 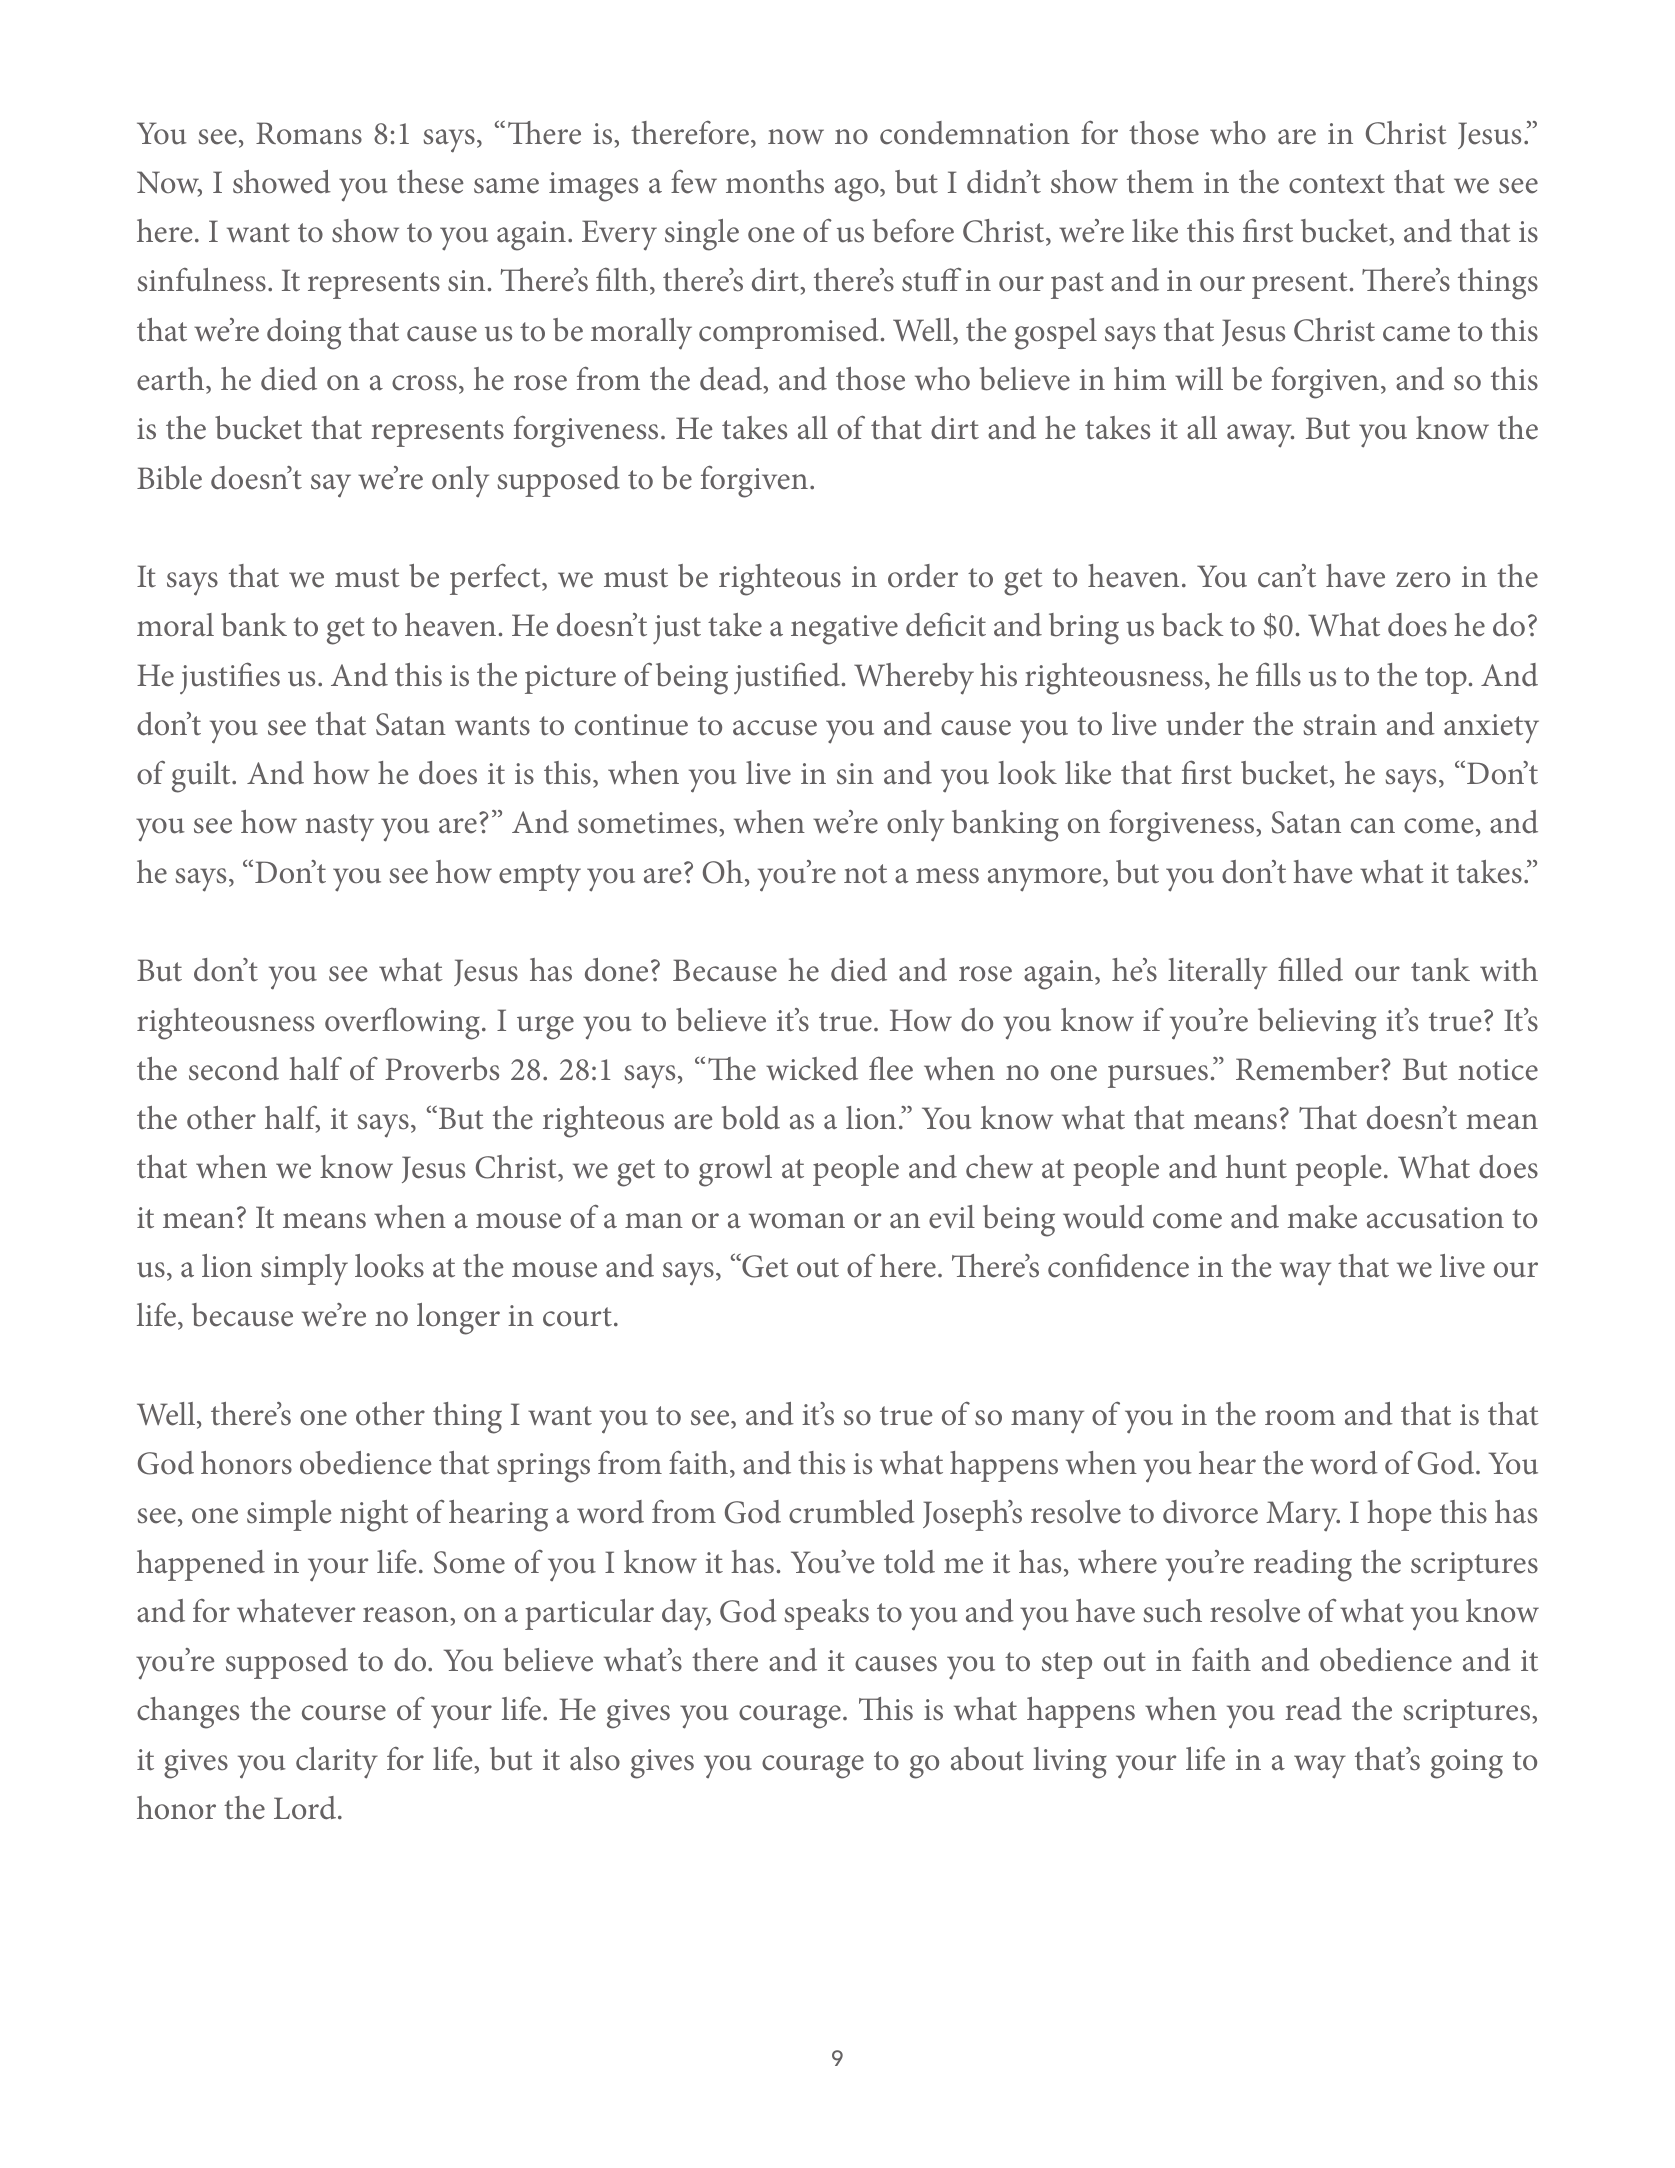 I want to click on context, so click(x=1337, y=184).
